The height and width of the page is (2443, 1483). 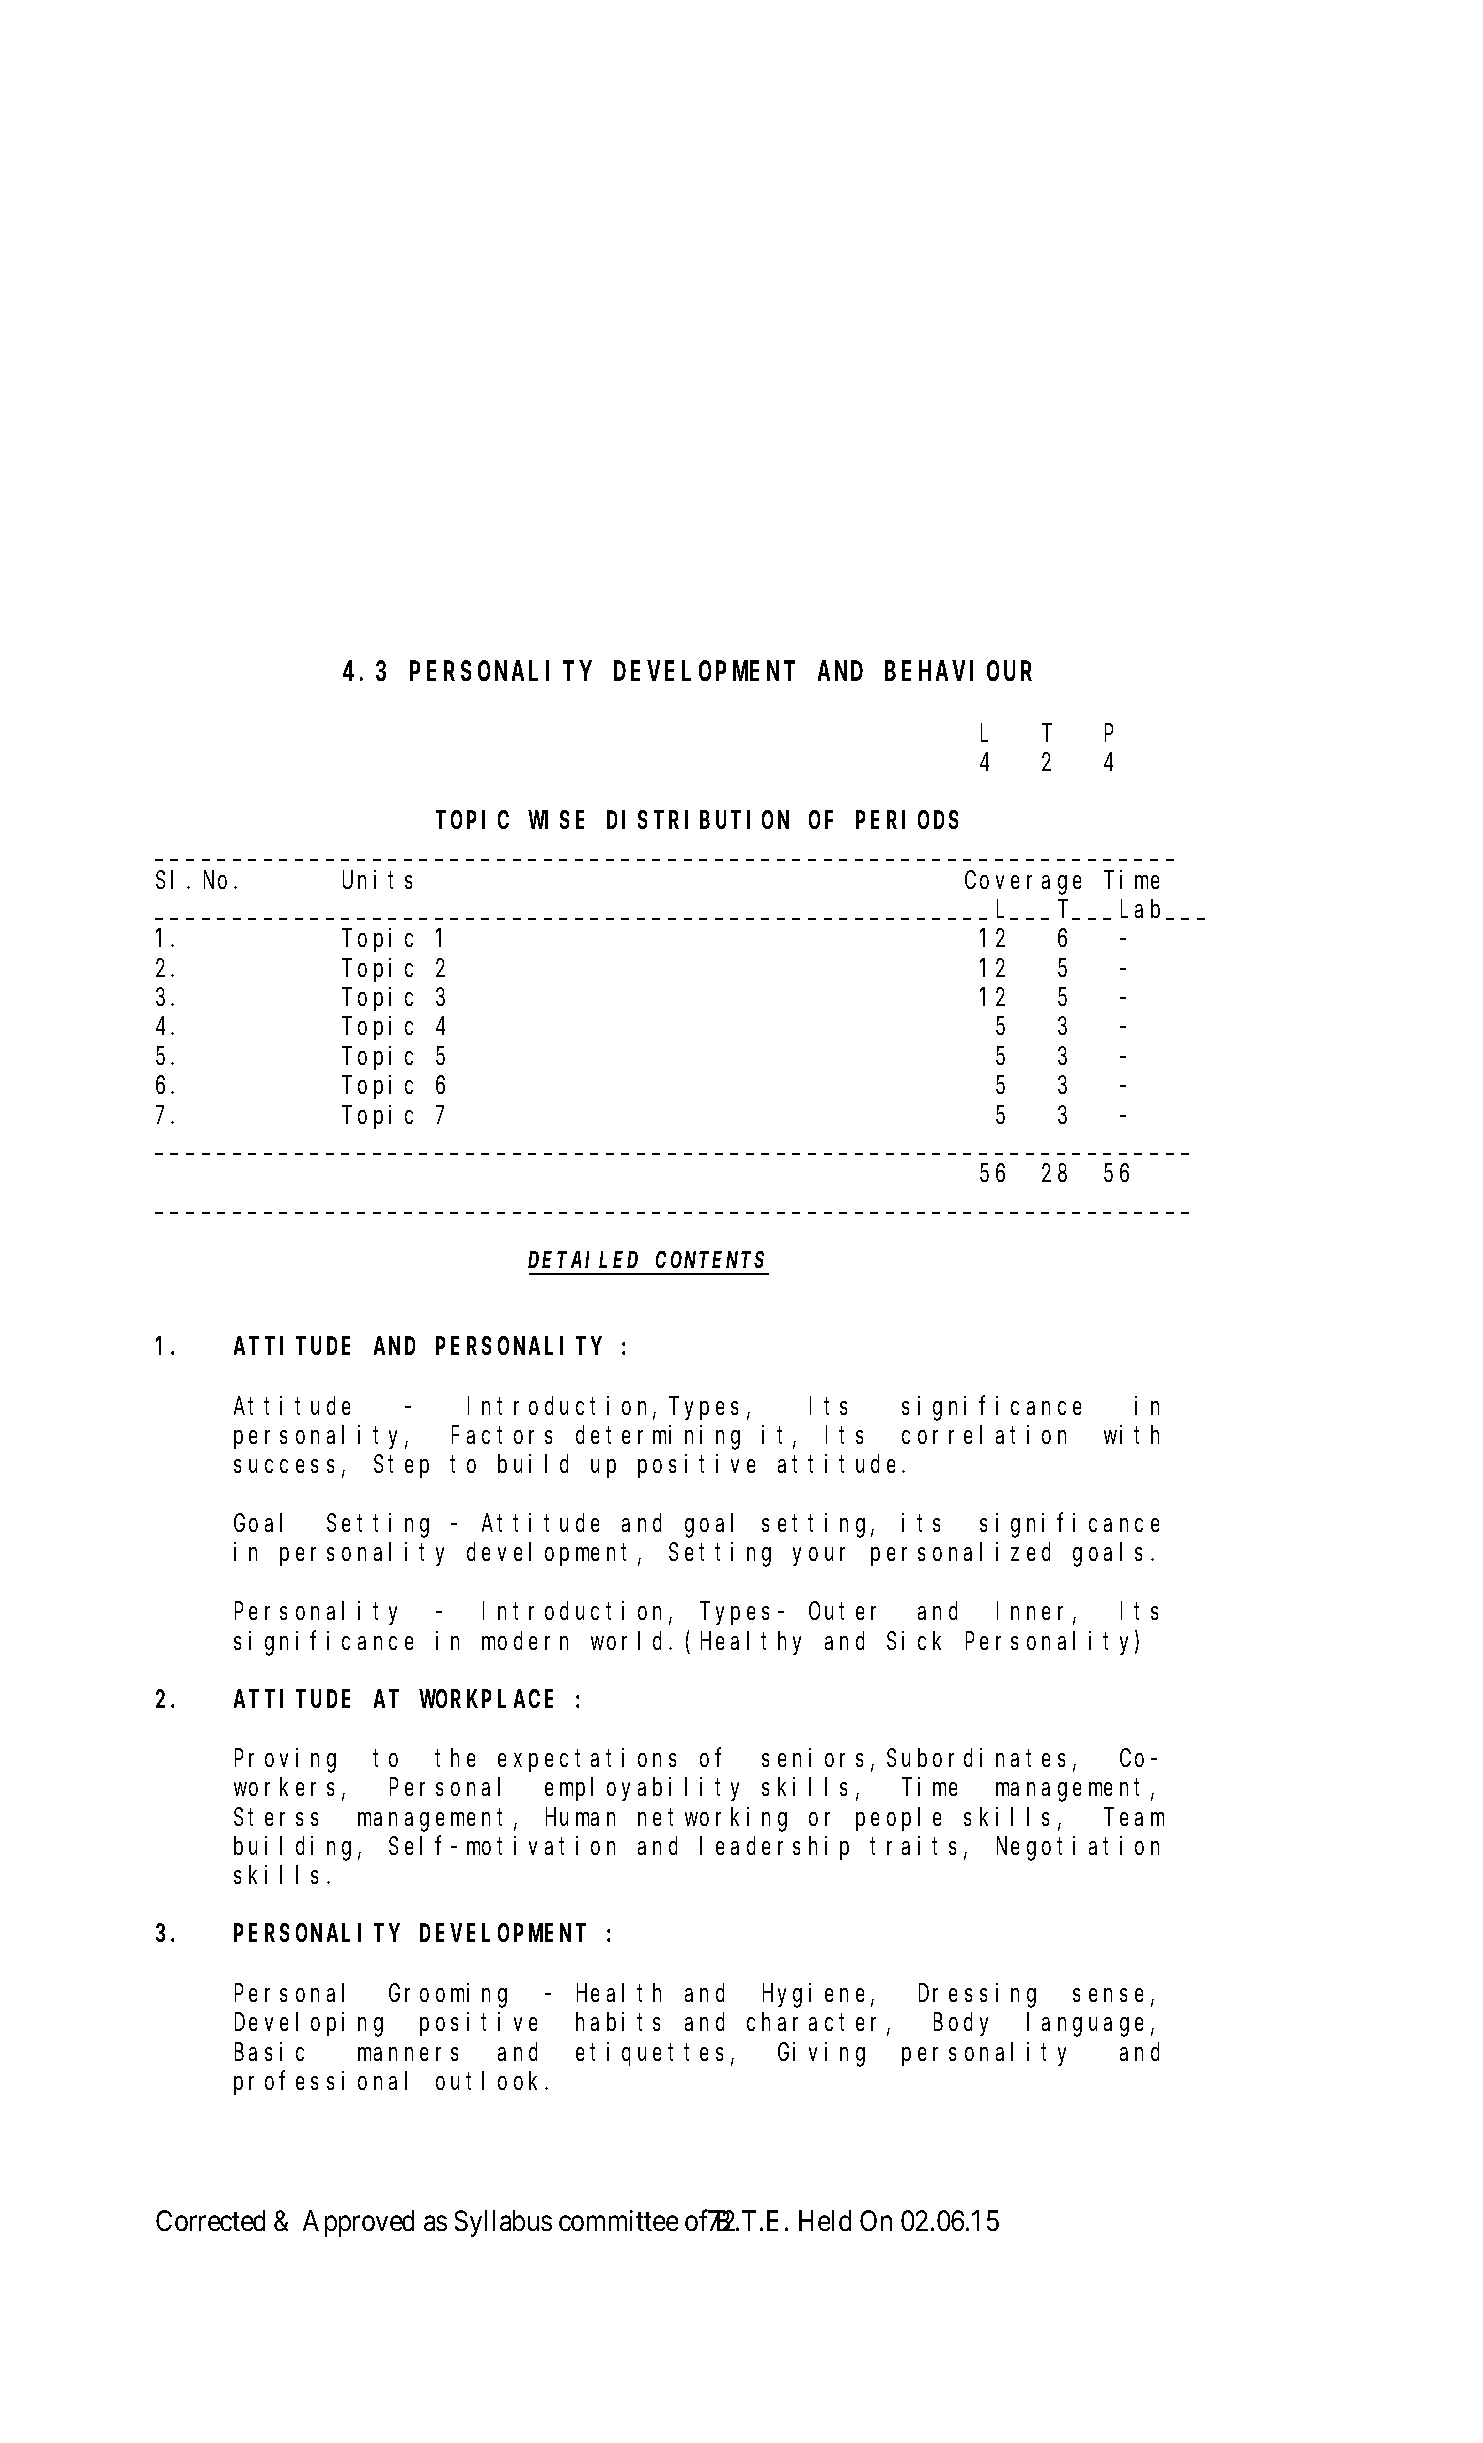 What do you see at coordinates (1136, 1817) in the page?
I see `Team` at bounding box center [1136, 1817].
